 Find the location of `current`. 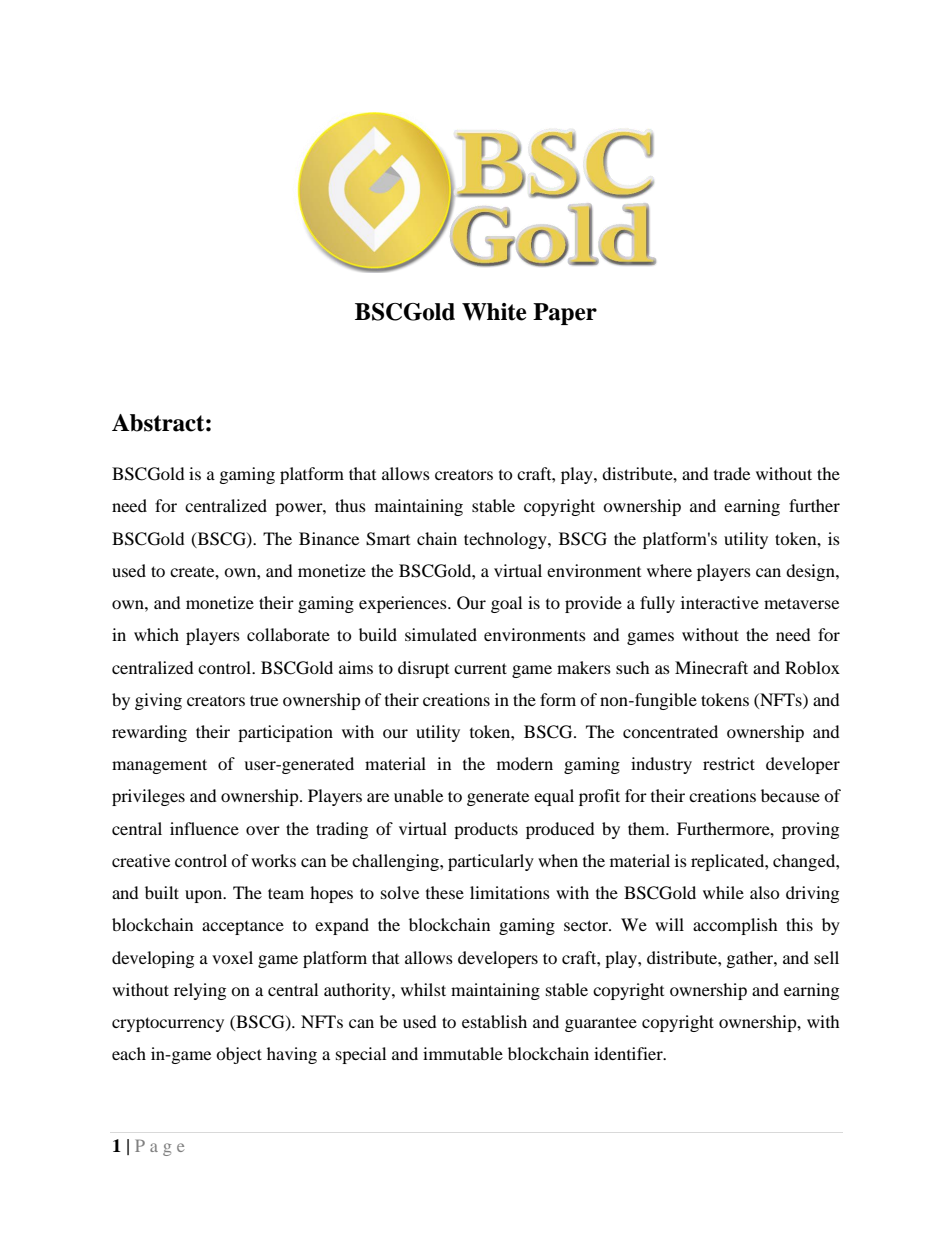

current is located at coordinates (480, 668).
